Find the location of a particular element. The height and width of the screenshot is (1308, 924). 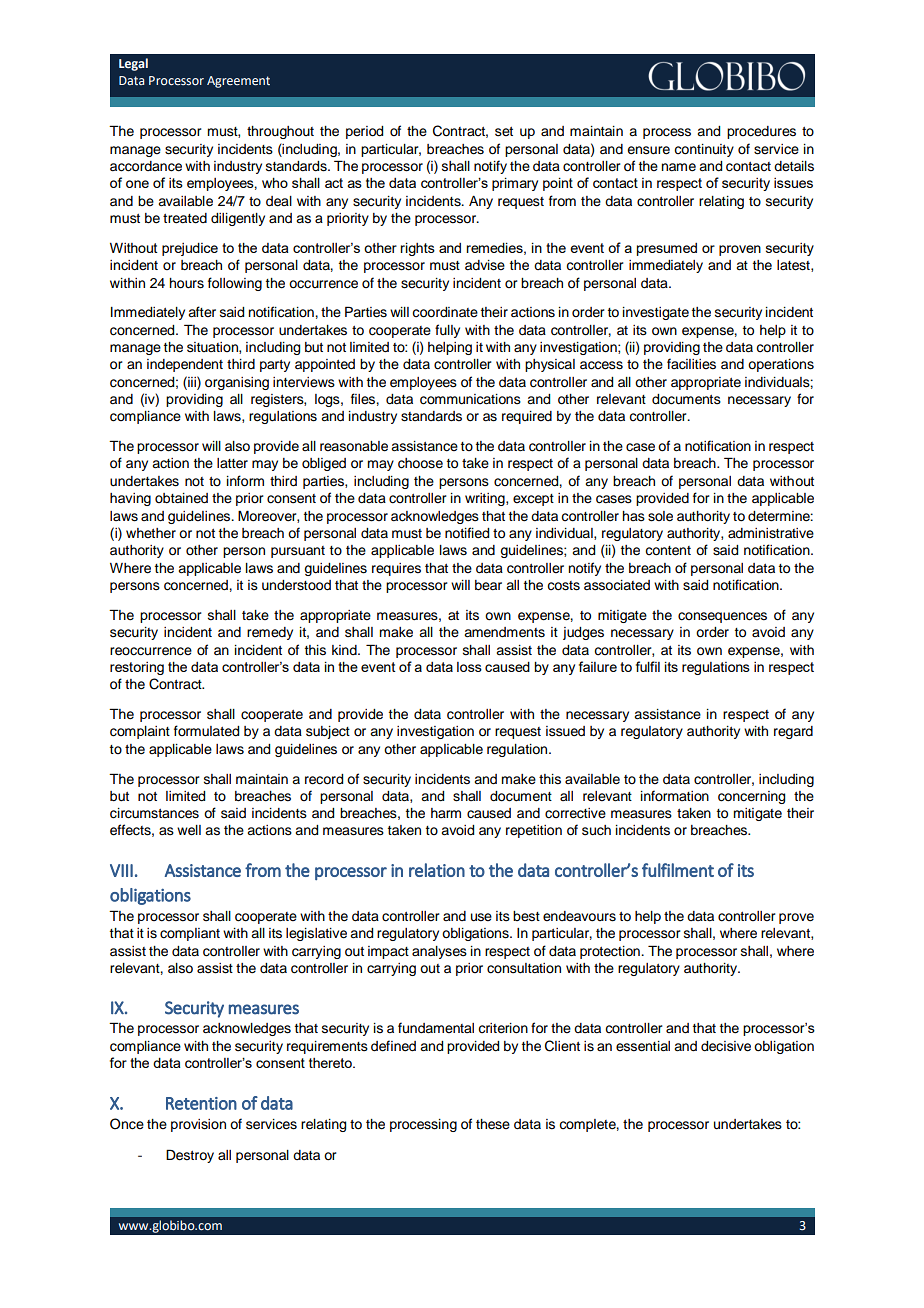

Agreement is located at coordinates (238, 82).
